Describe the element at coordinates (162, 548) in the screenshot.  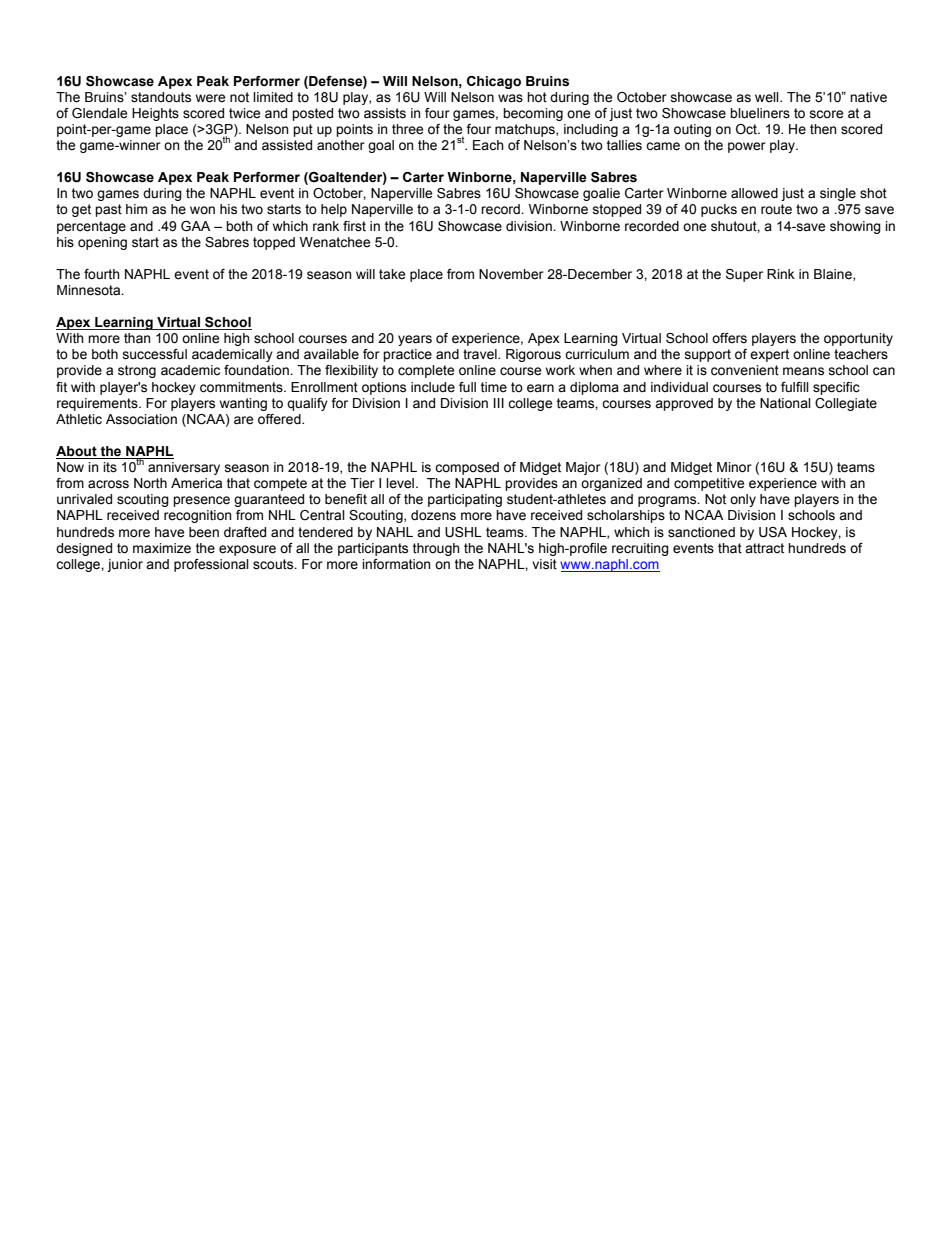
I see `maximize` at that location.
